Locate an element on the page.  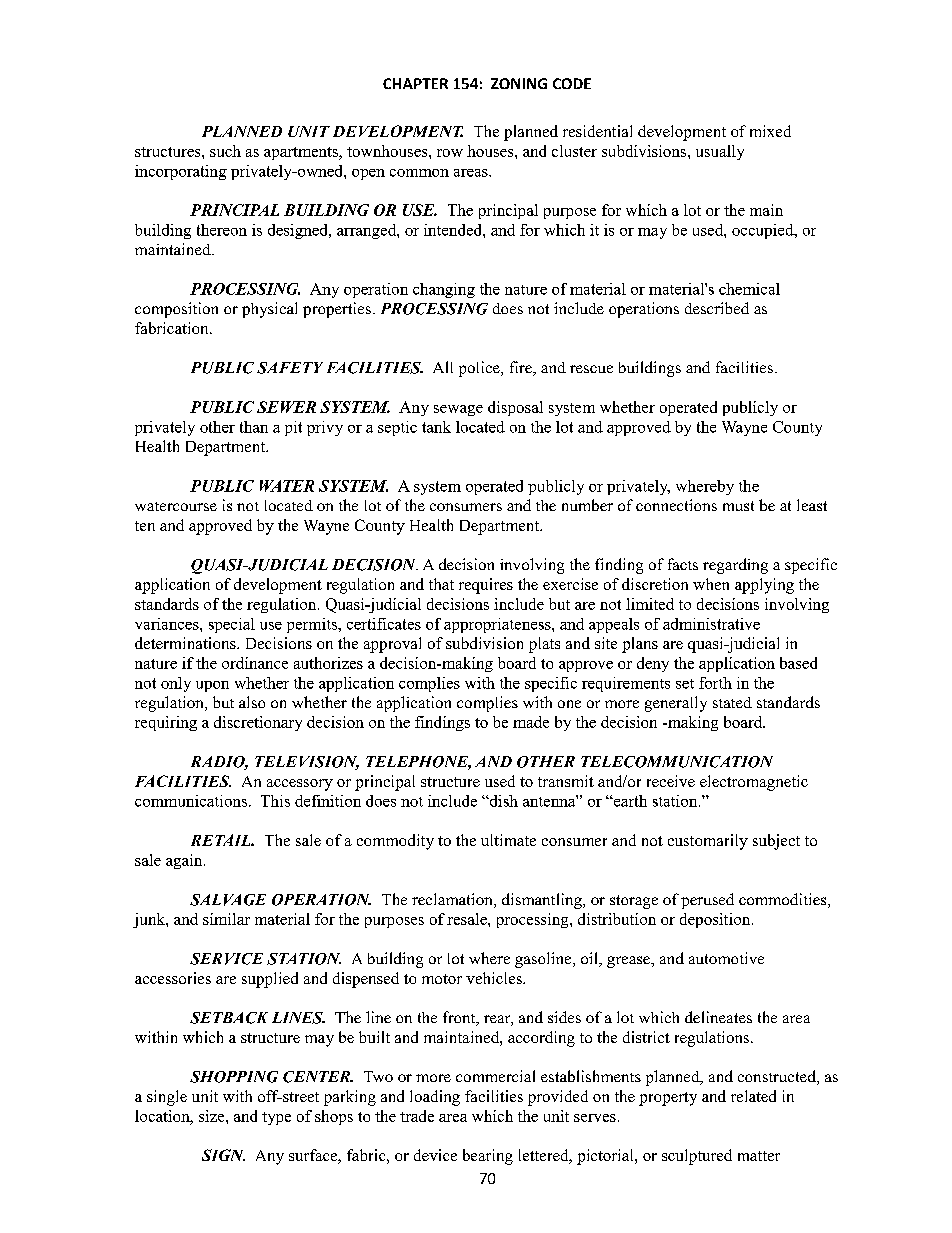
such is located at coordinates (225, 151).
